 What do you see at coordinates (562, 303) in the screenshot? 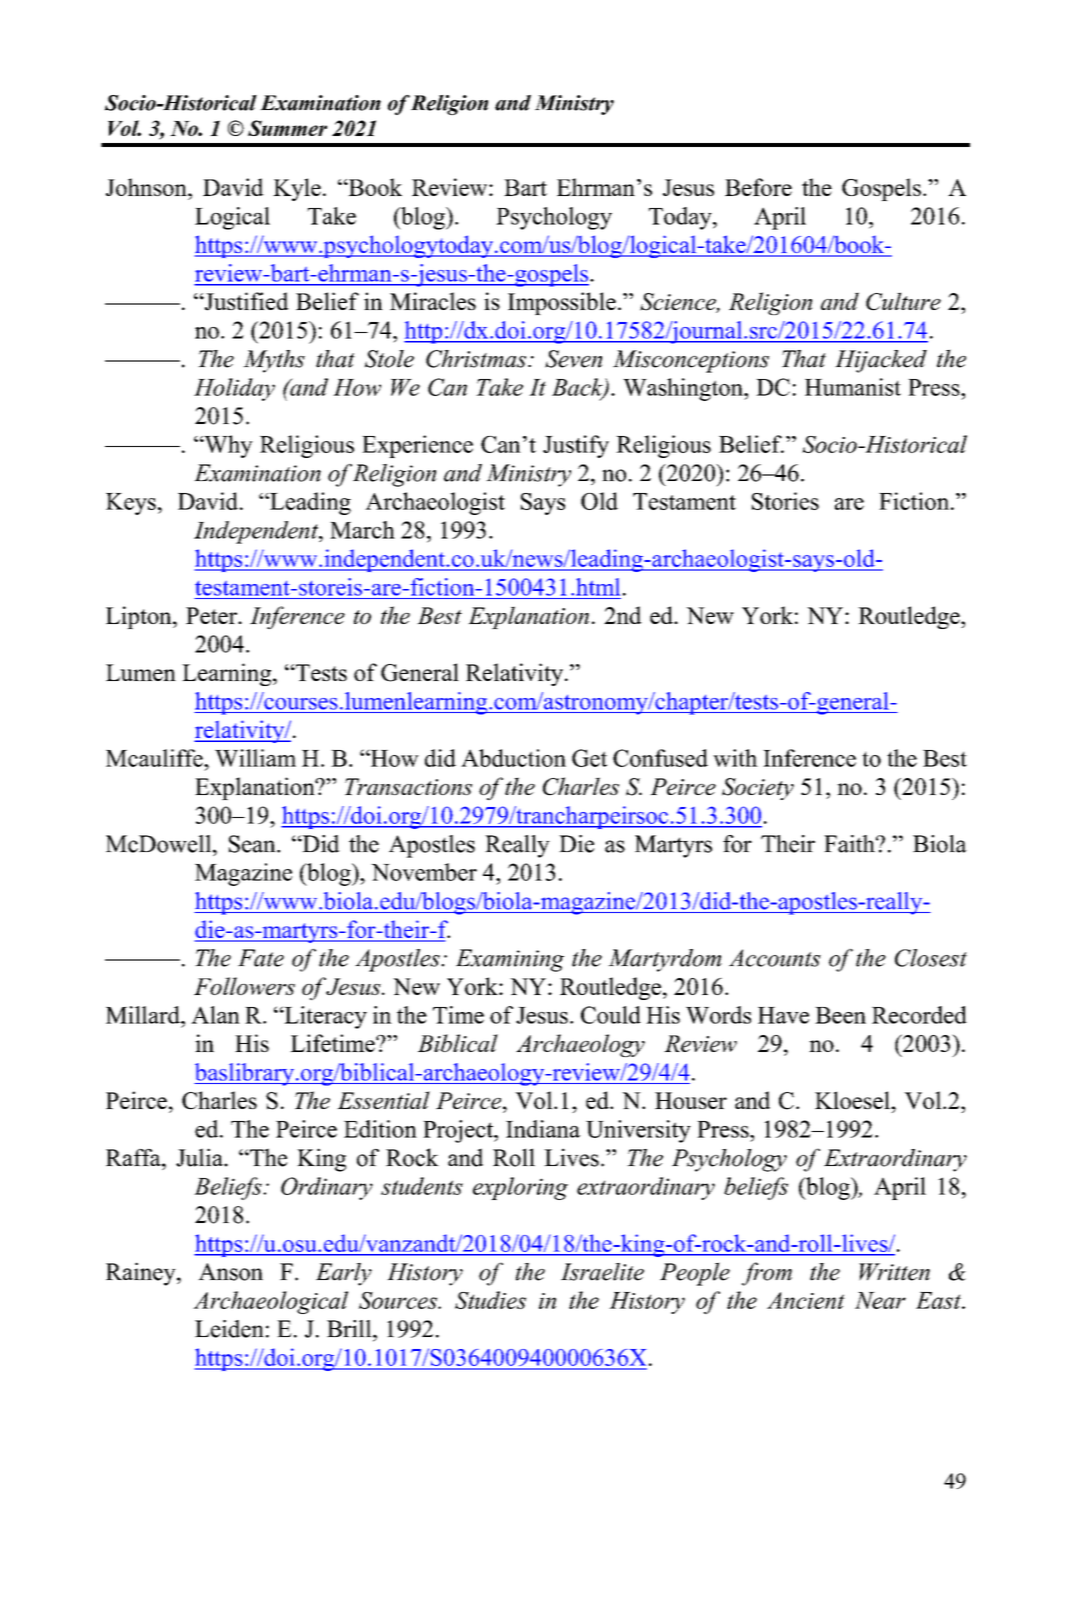
I see `Impossible` at bounding box center [562, 303].
